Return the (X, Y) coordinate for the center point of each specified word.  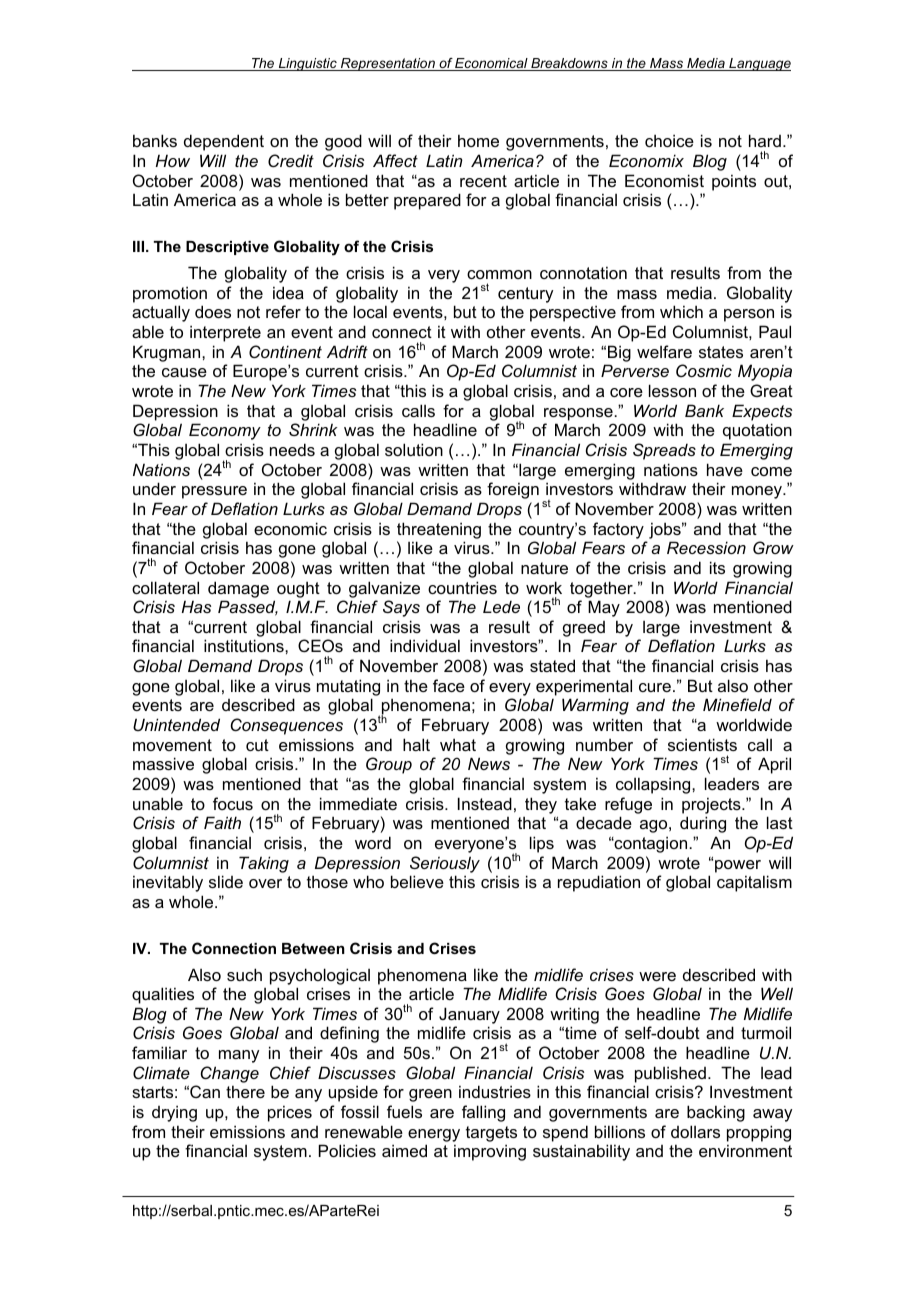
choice (669, 140)
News (489, 763)
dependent (224, 142)
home (478, 140)
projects (712, 805)
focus (233, 803)
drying (174, 1113)
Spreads (664, 451)
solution (414, 449)
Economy (225, 431)
